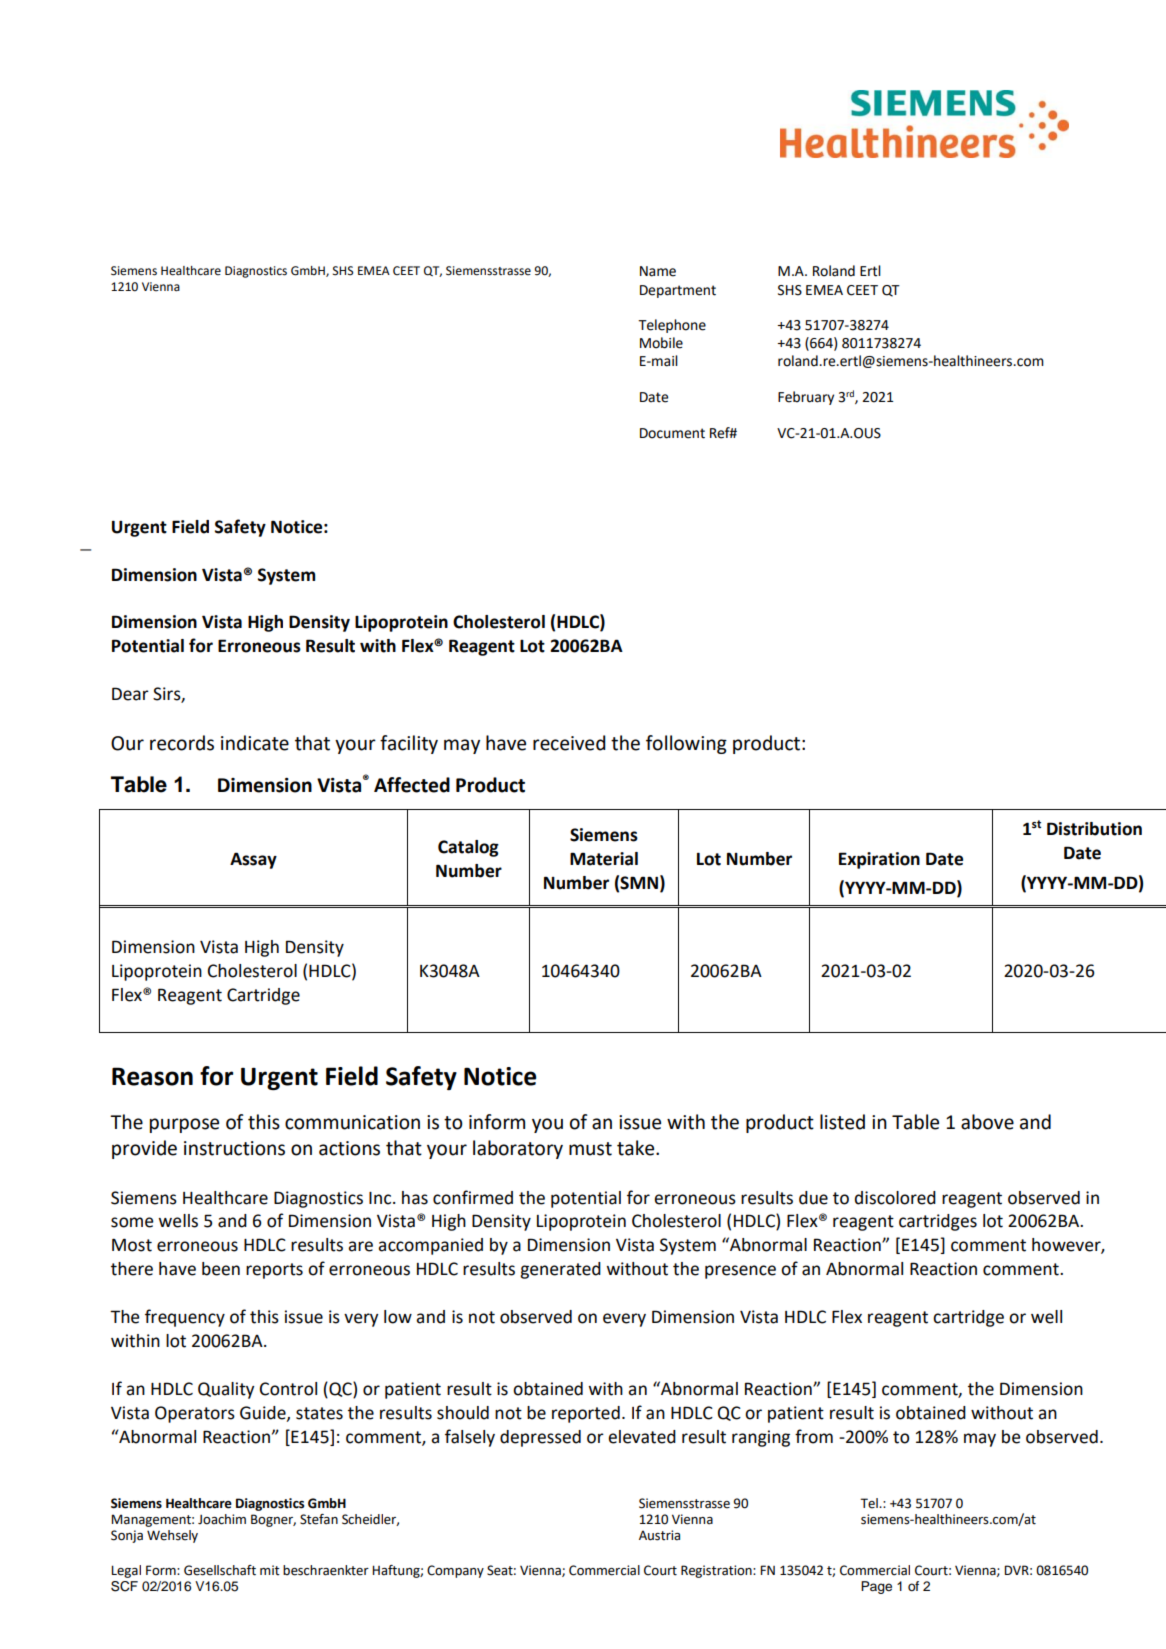 The image size is (1166, 1649). Describe the element at coordinates (604, 859) in the document. I see `Material` at that location.
